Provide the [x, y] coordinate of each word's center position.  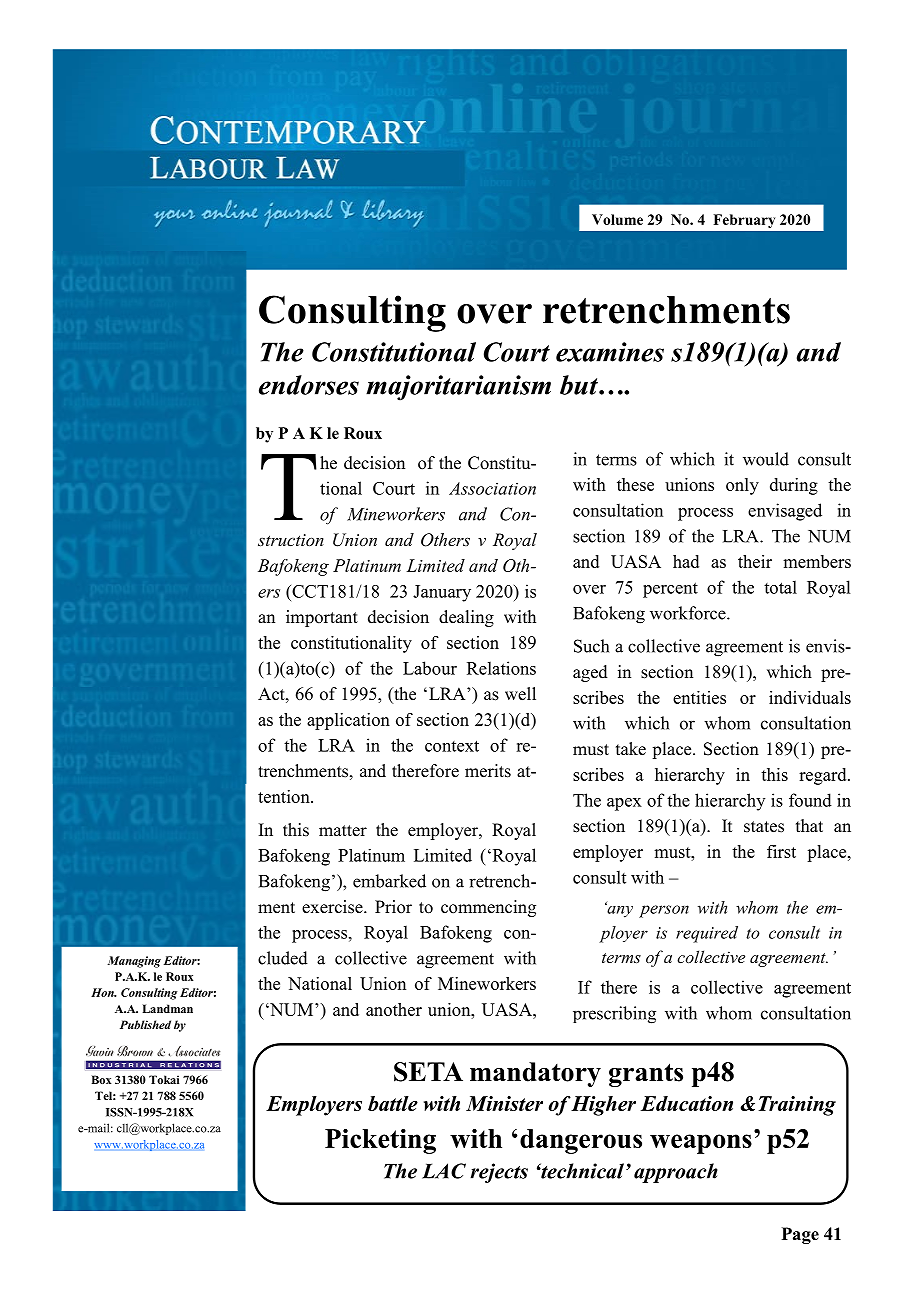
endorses [309, 385]
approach [676, 1173]
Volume [617, 219]
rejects [499, 1173]
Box [101, 1079]
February [744, 221]
